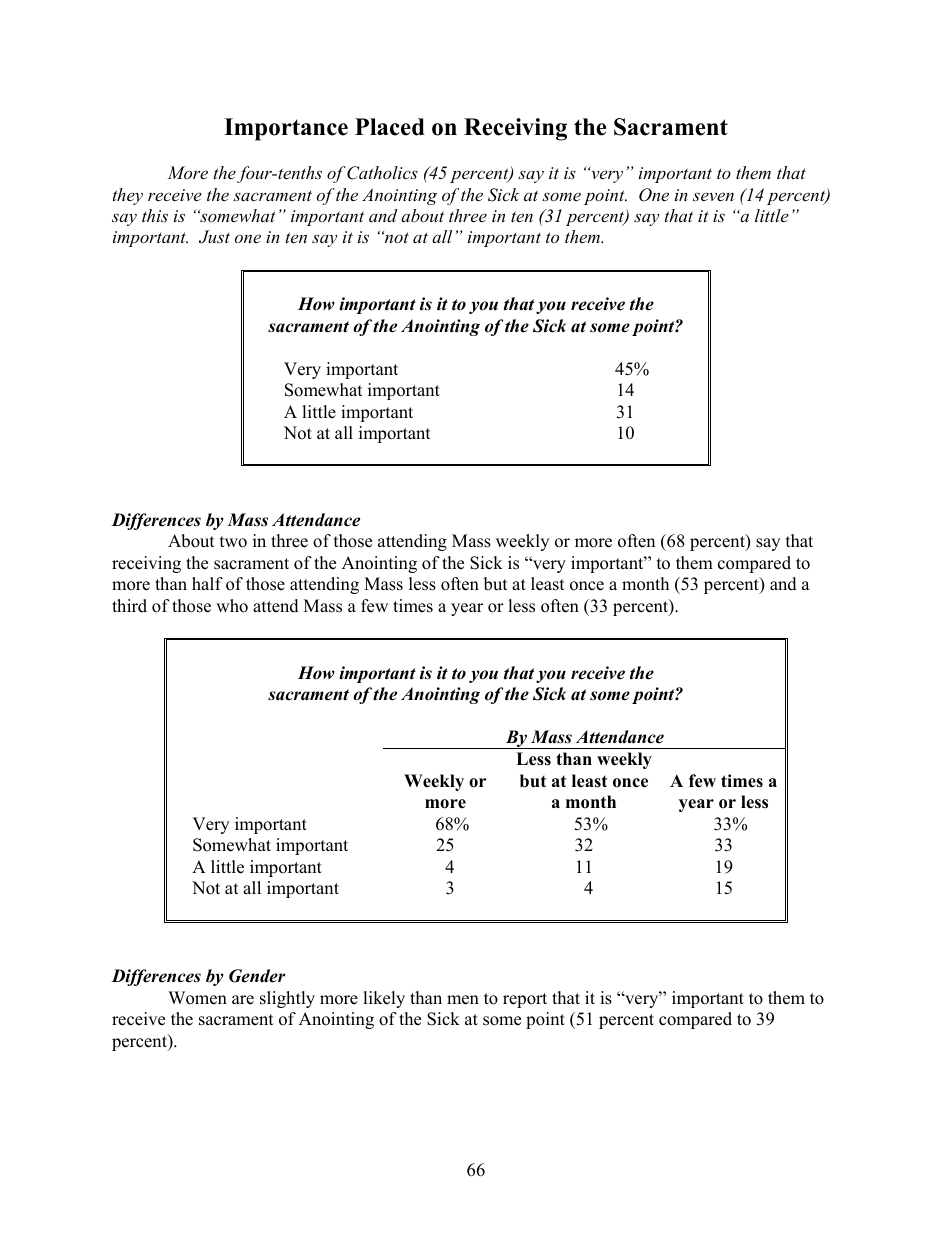 The image size is (952, 1233). I want to click on seven, so click(713, 196).
